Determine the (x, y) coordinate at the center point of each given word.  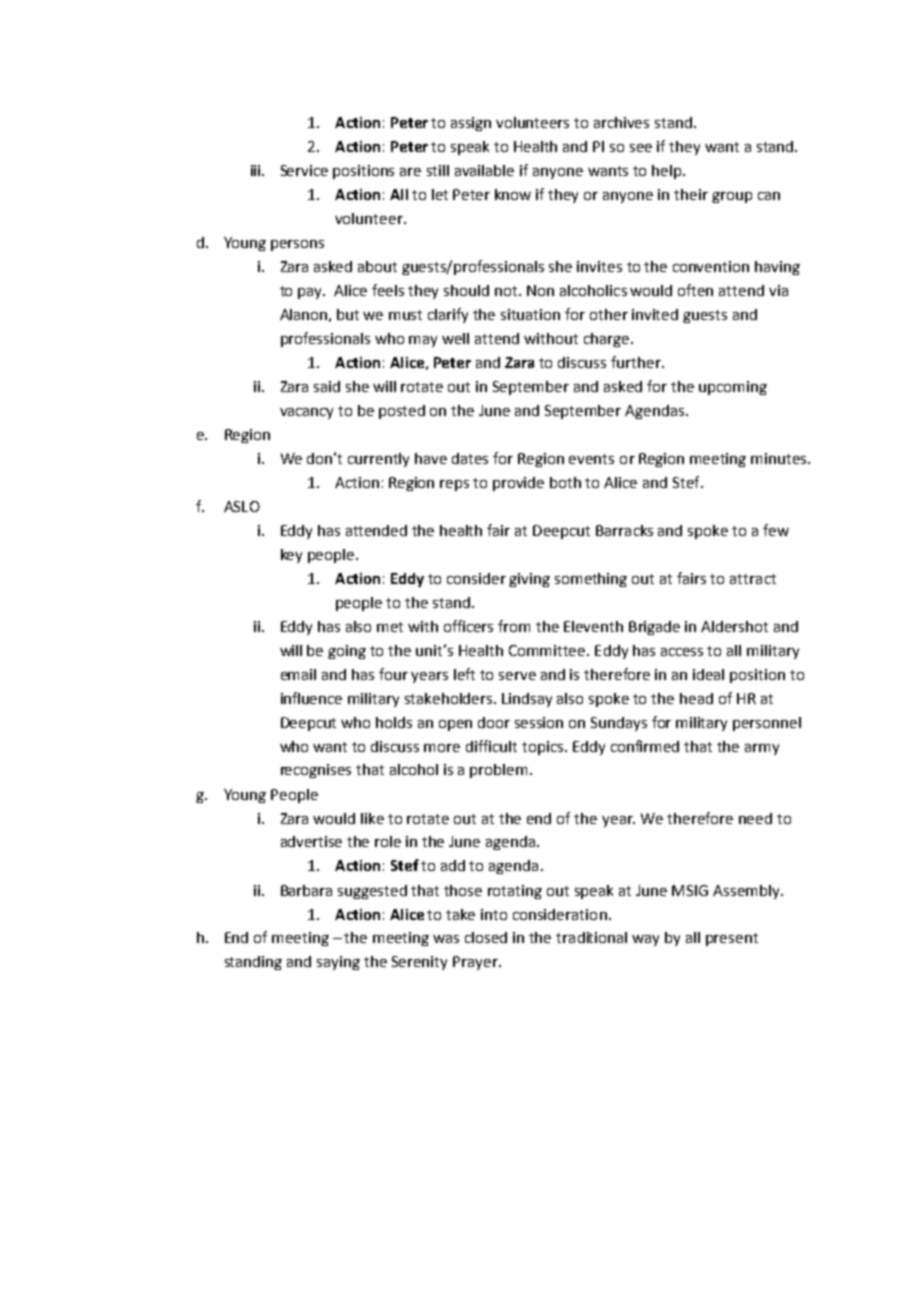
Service (304, 170)
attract (753, 579)
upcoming (733, 388)
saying (338, 963)
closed (486, 937)
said (327, 386)
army (762, 749)
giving (529, 580)
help (668, 172)
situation (530, 314)
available (484, 170)
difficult (491, 746)
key (291, 556)
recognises (316, 771)
